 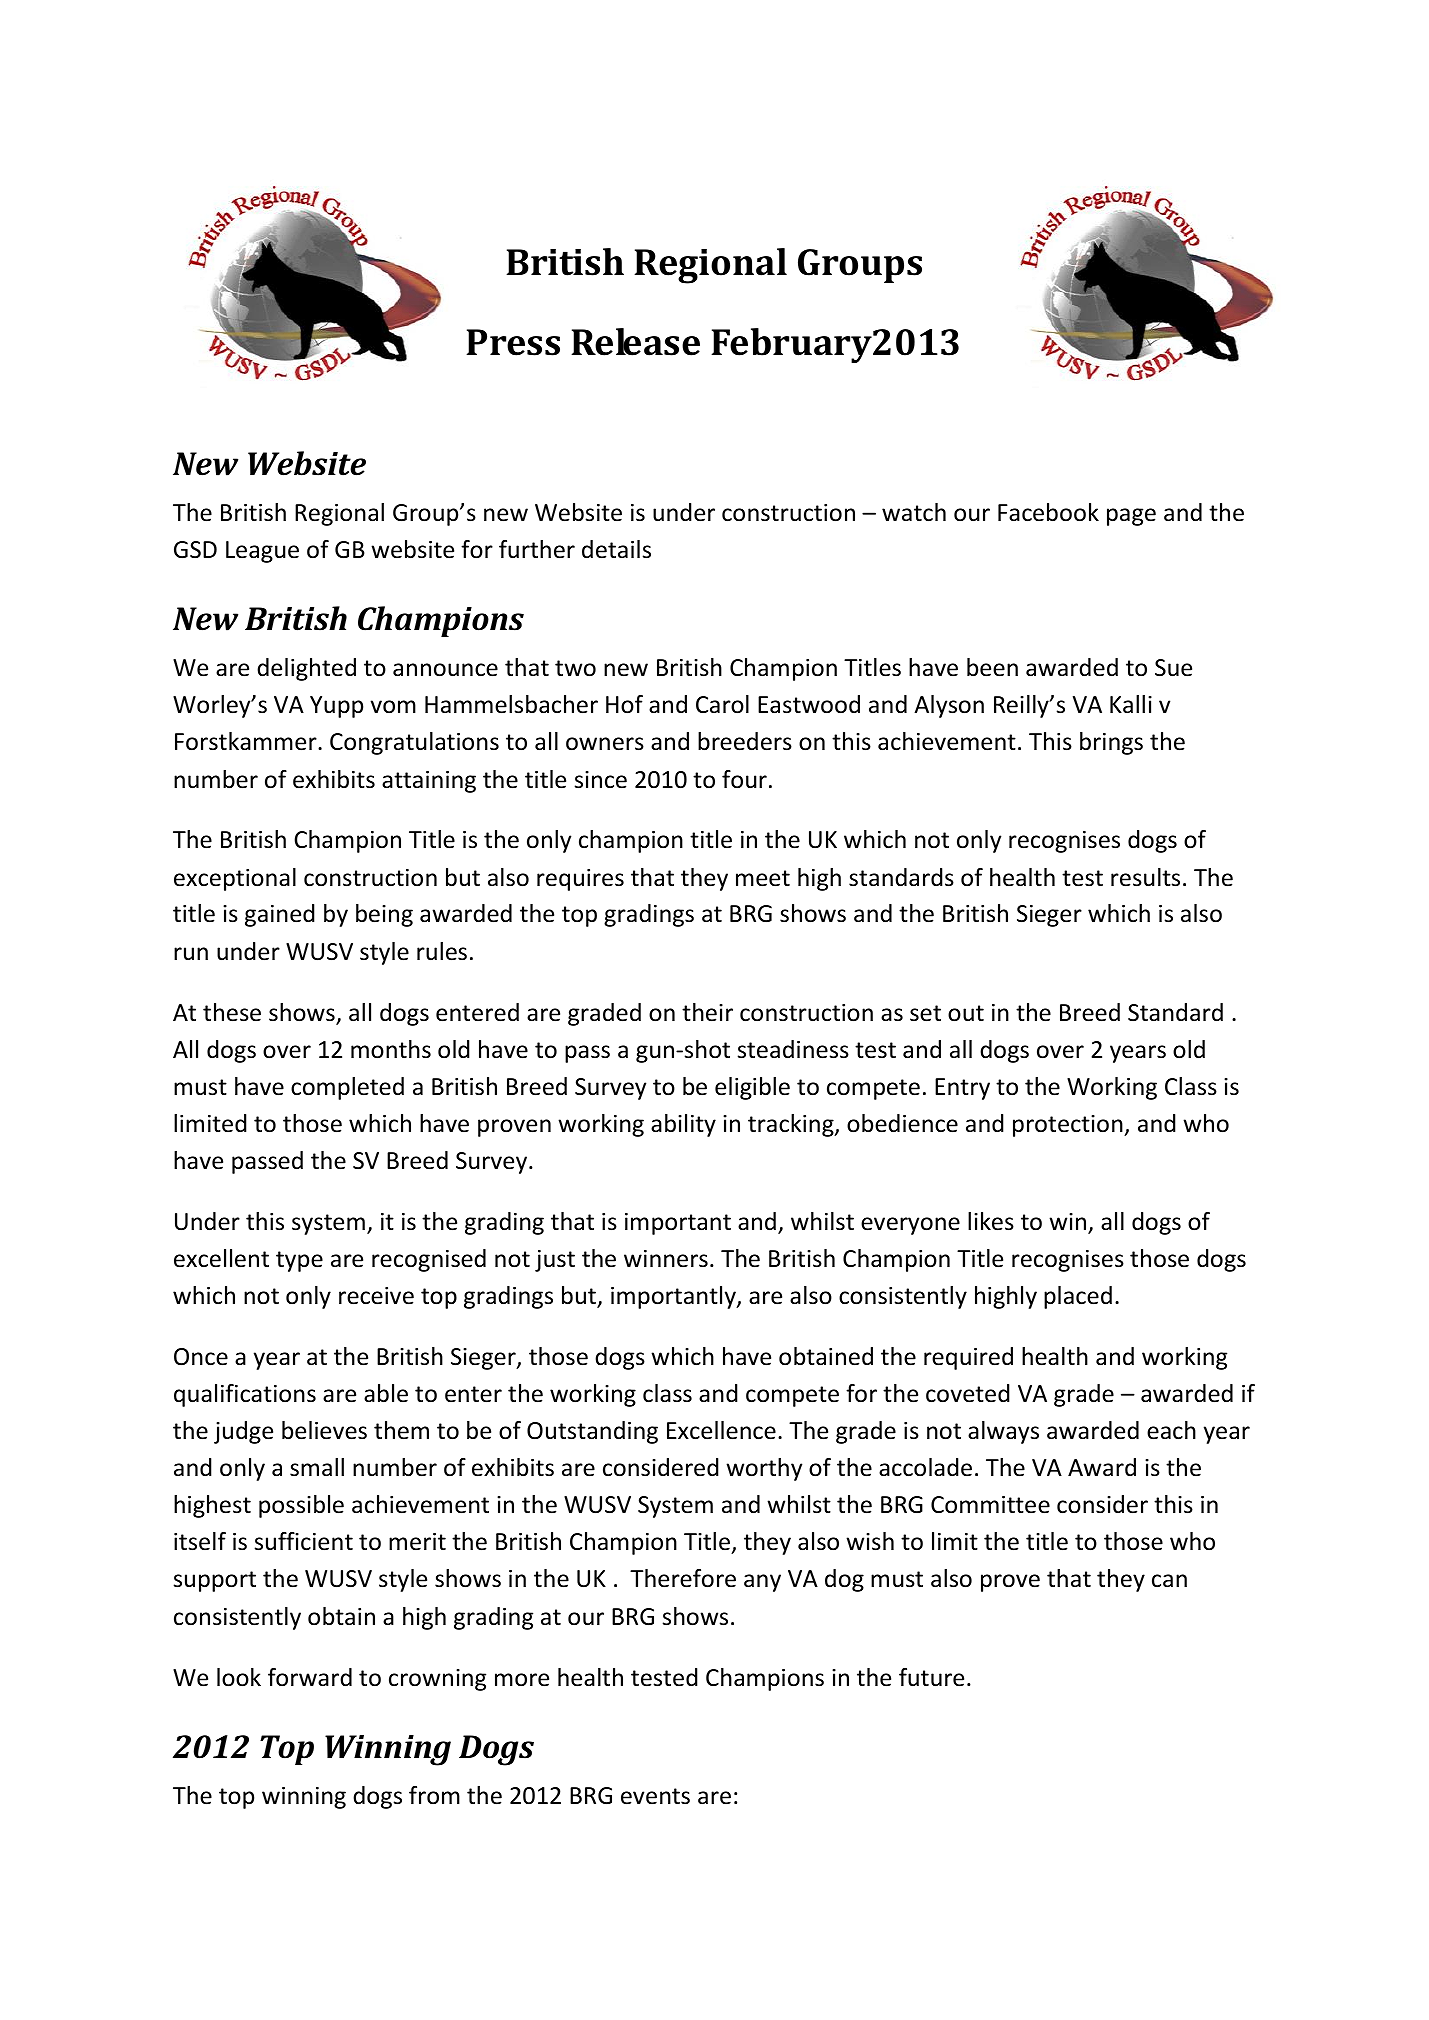 What do you see at coordinates (1048, 512) in the screenshot?
I see `Facebook` at bounding box center [1048, 512].
